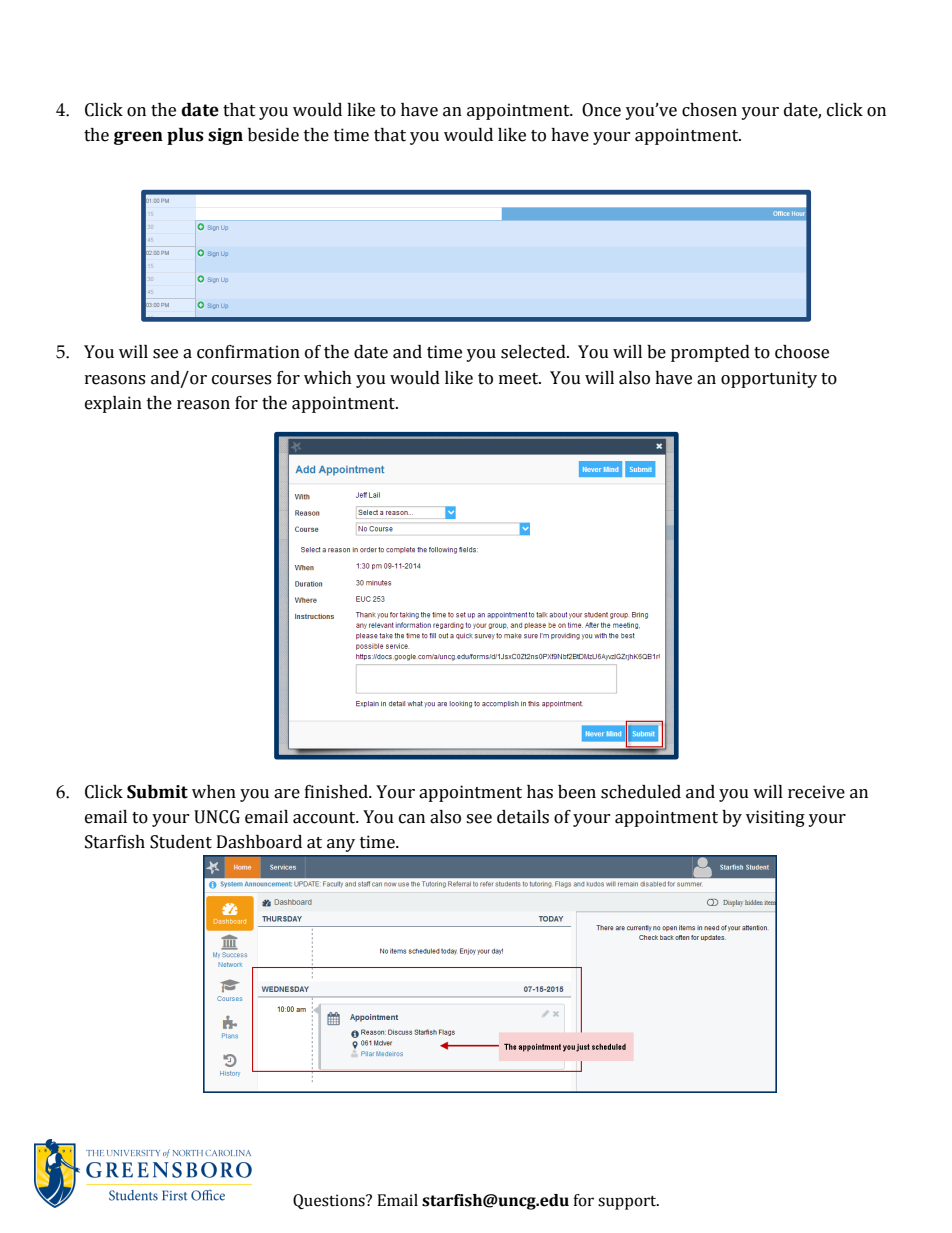 The image size is (952, 1233). Describe the element at coordinates (709, 110) in the screenshot. I see `chosen` at that location.
